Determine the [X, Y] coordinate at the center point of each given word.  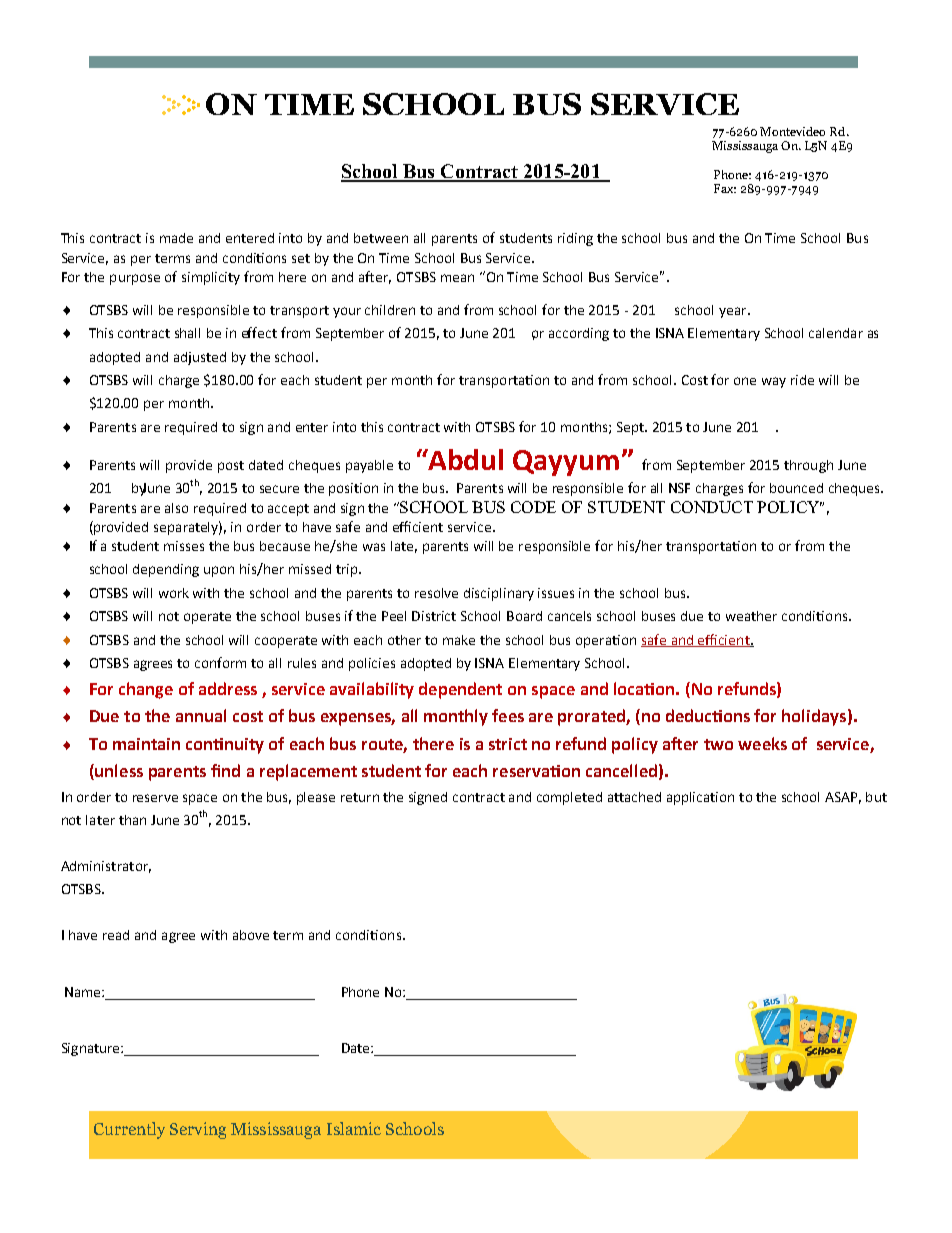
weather [751, 616]
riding [575, 239]
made [176, 238]
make [459, 640]
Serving [198, 1130]
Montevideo [792, 131]
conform [220, 662]
